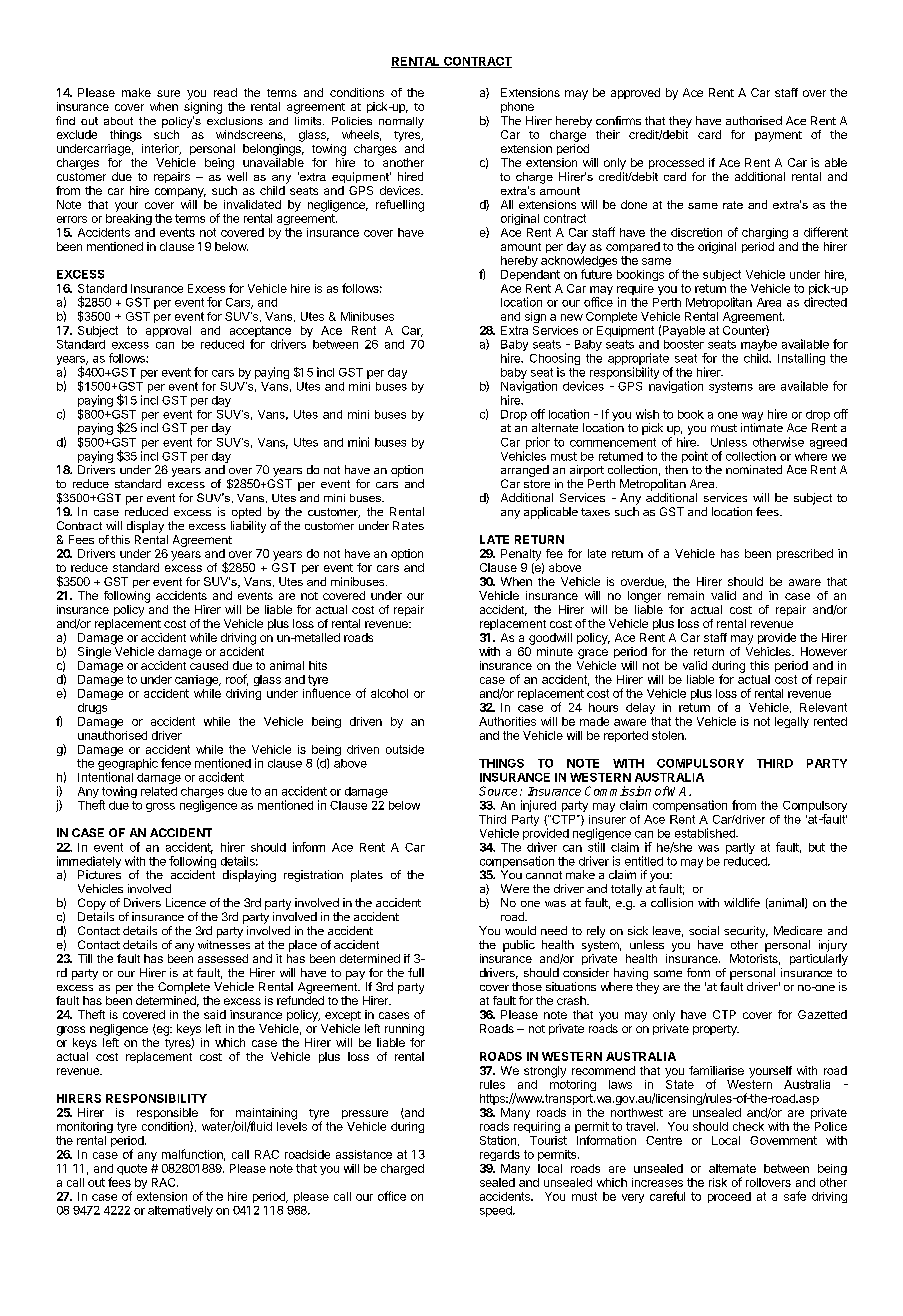 The image size is (903, 1316). I want to click on alcohol, so click(389, 693).
